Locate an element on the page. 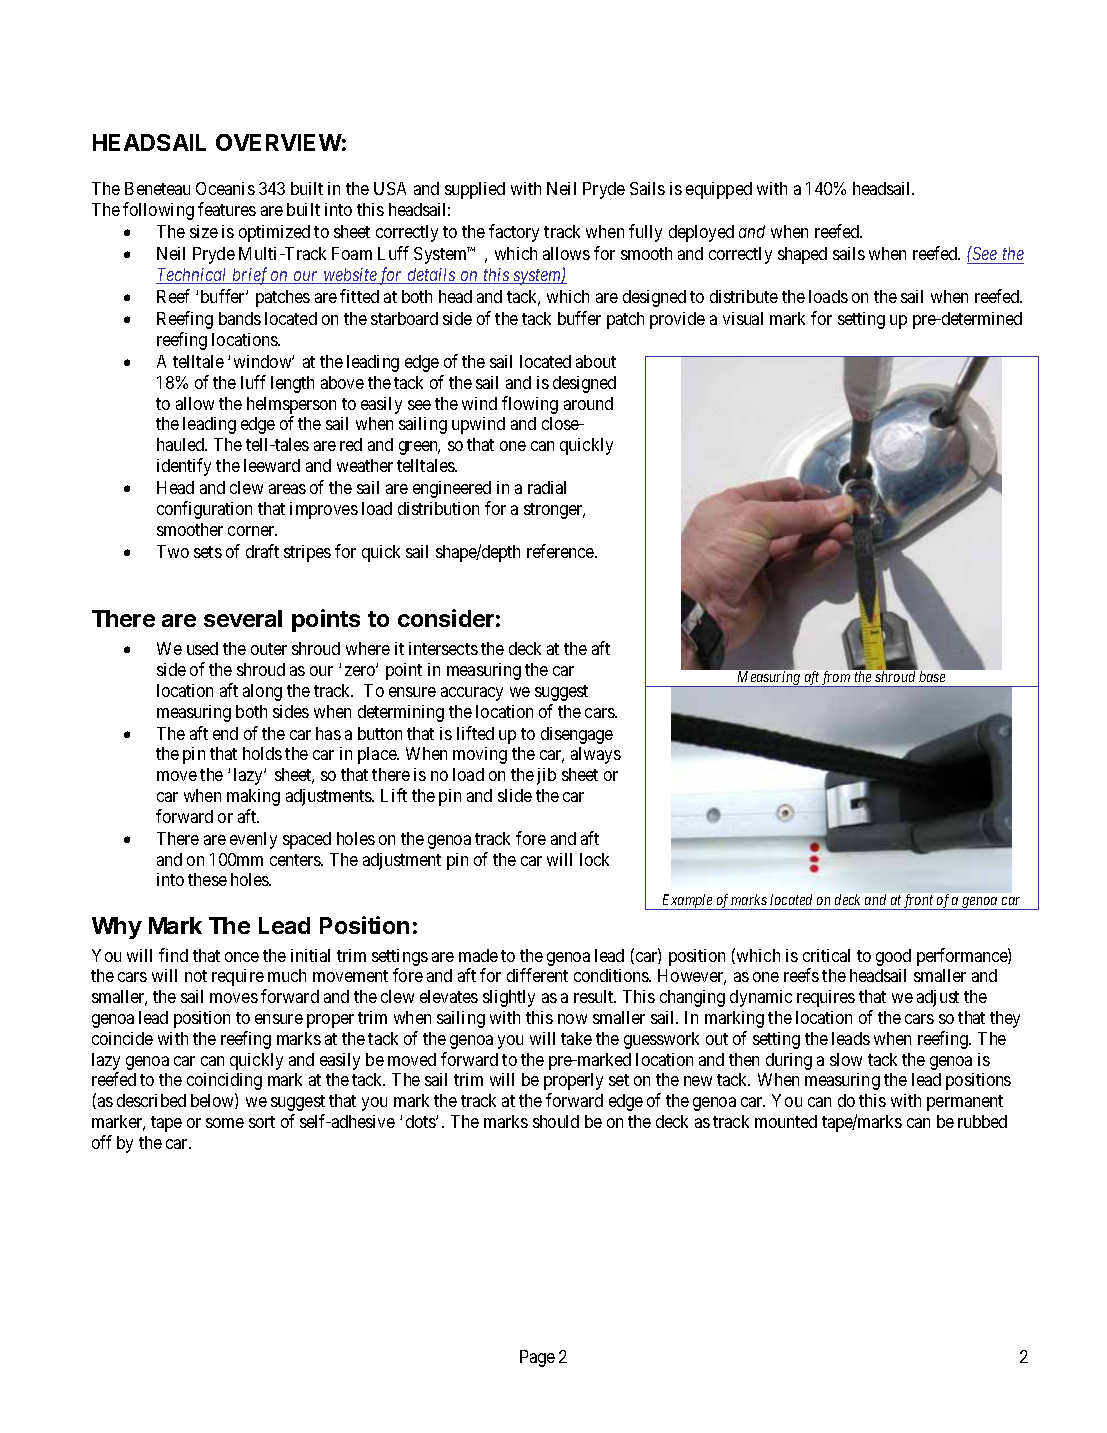  off is located at coordinates (102, 1142).
